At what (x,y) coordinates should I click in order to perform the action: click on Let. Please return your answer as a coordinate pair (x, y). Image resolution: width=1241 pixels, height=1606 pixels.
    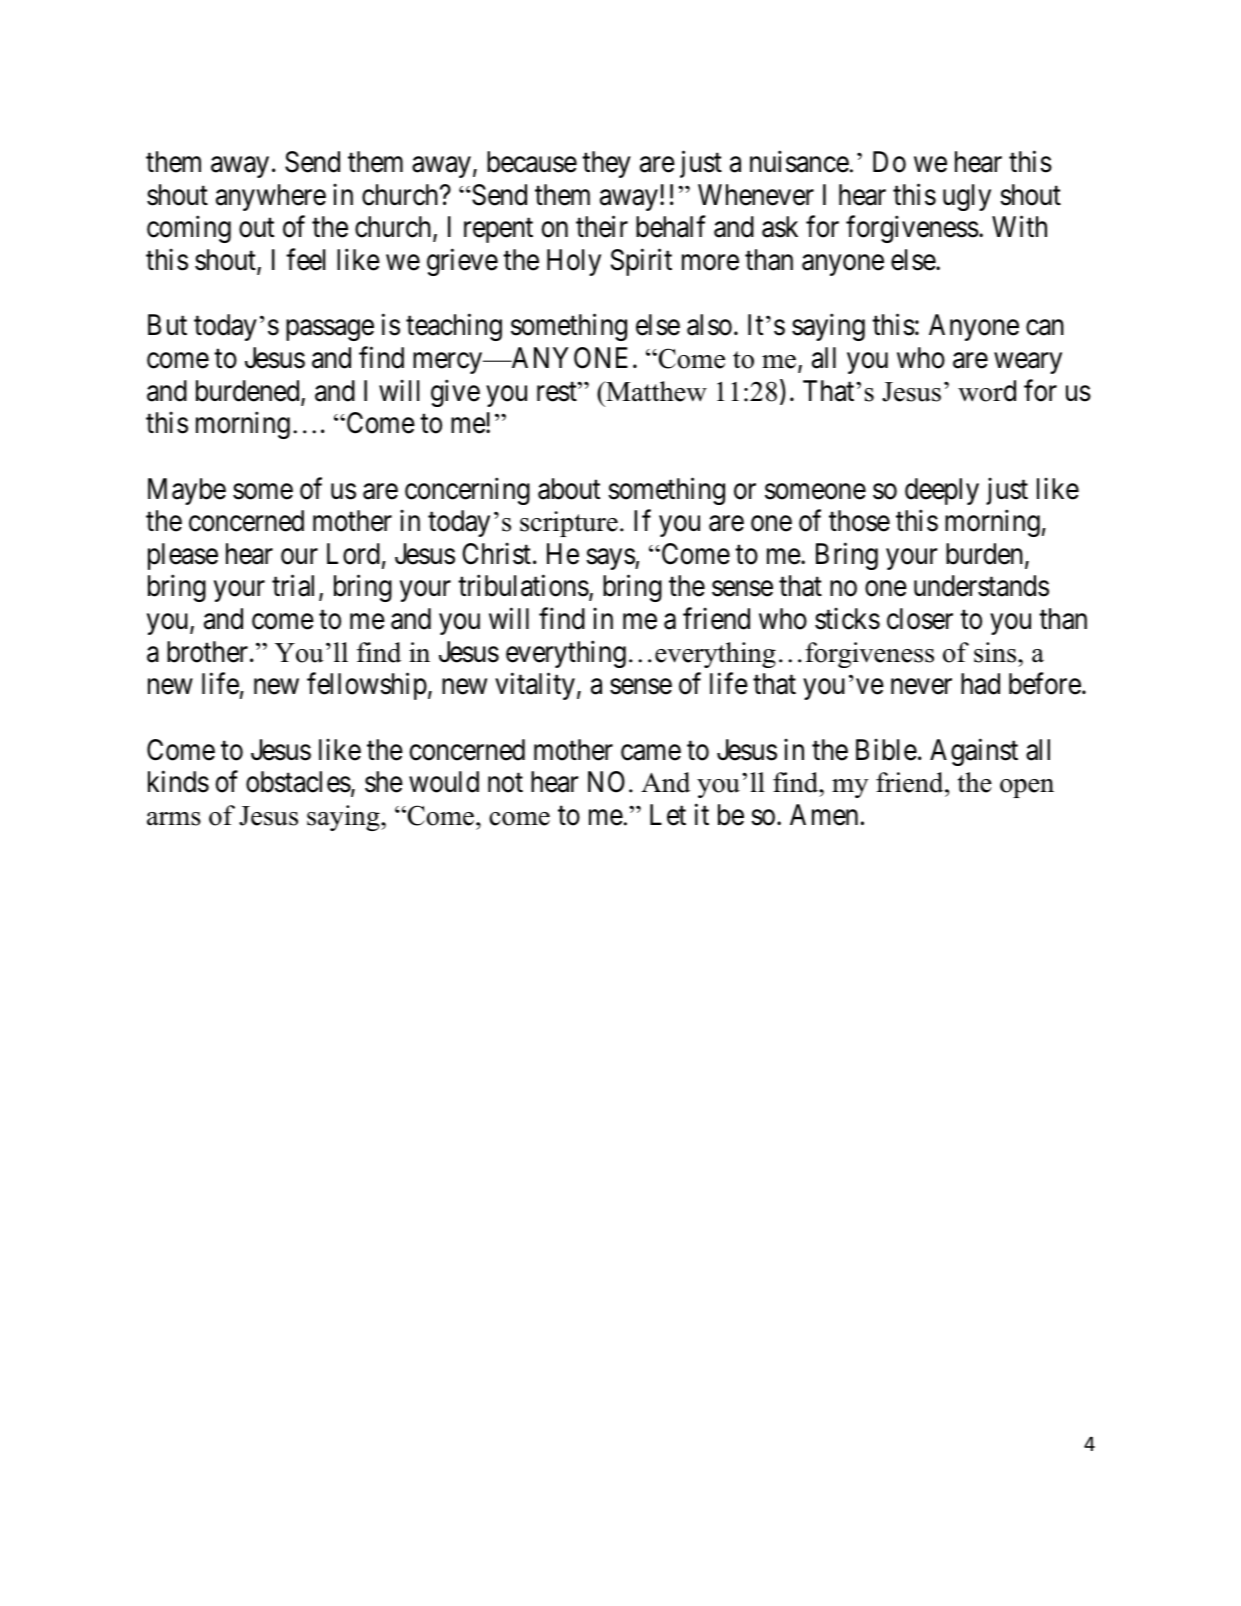
    Looking at the image, I should click on (668, 815).
